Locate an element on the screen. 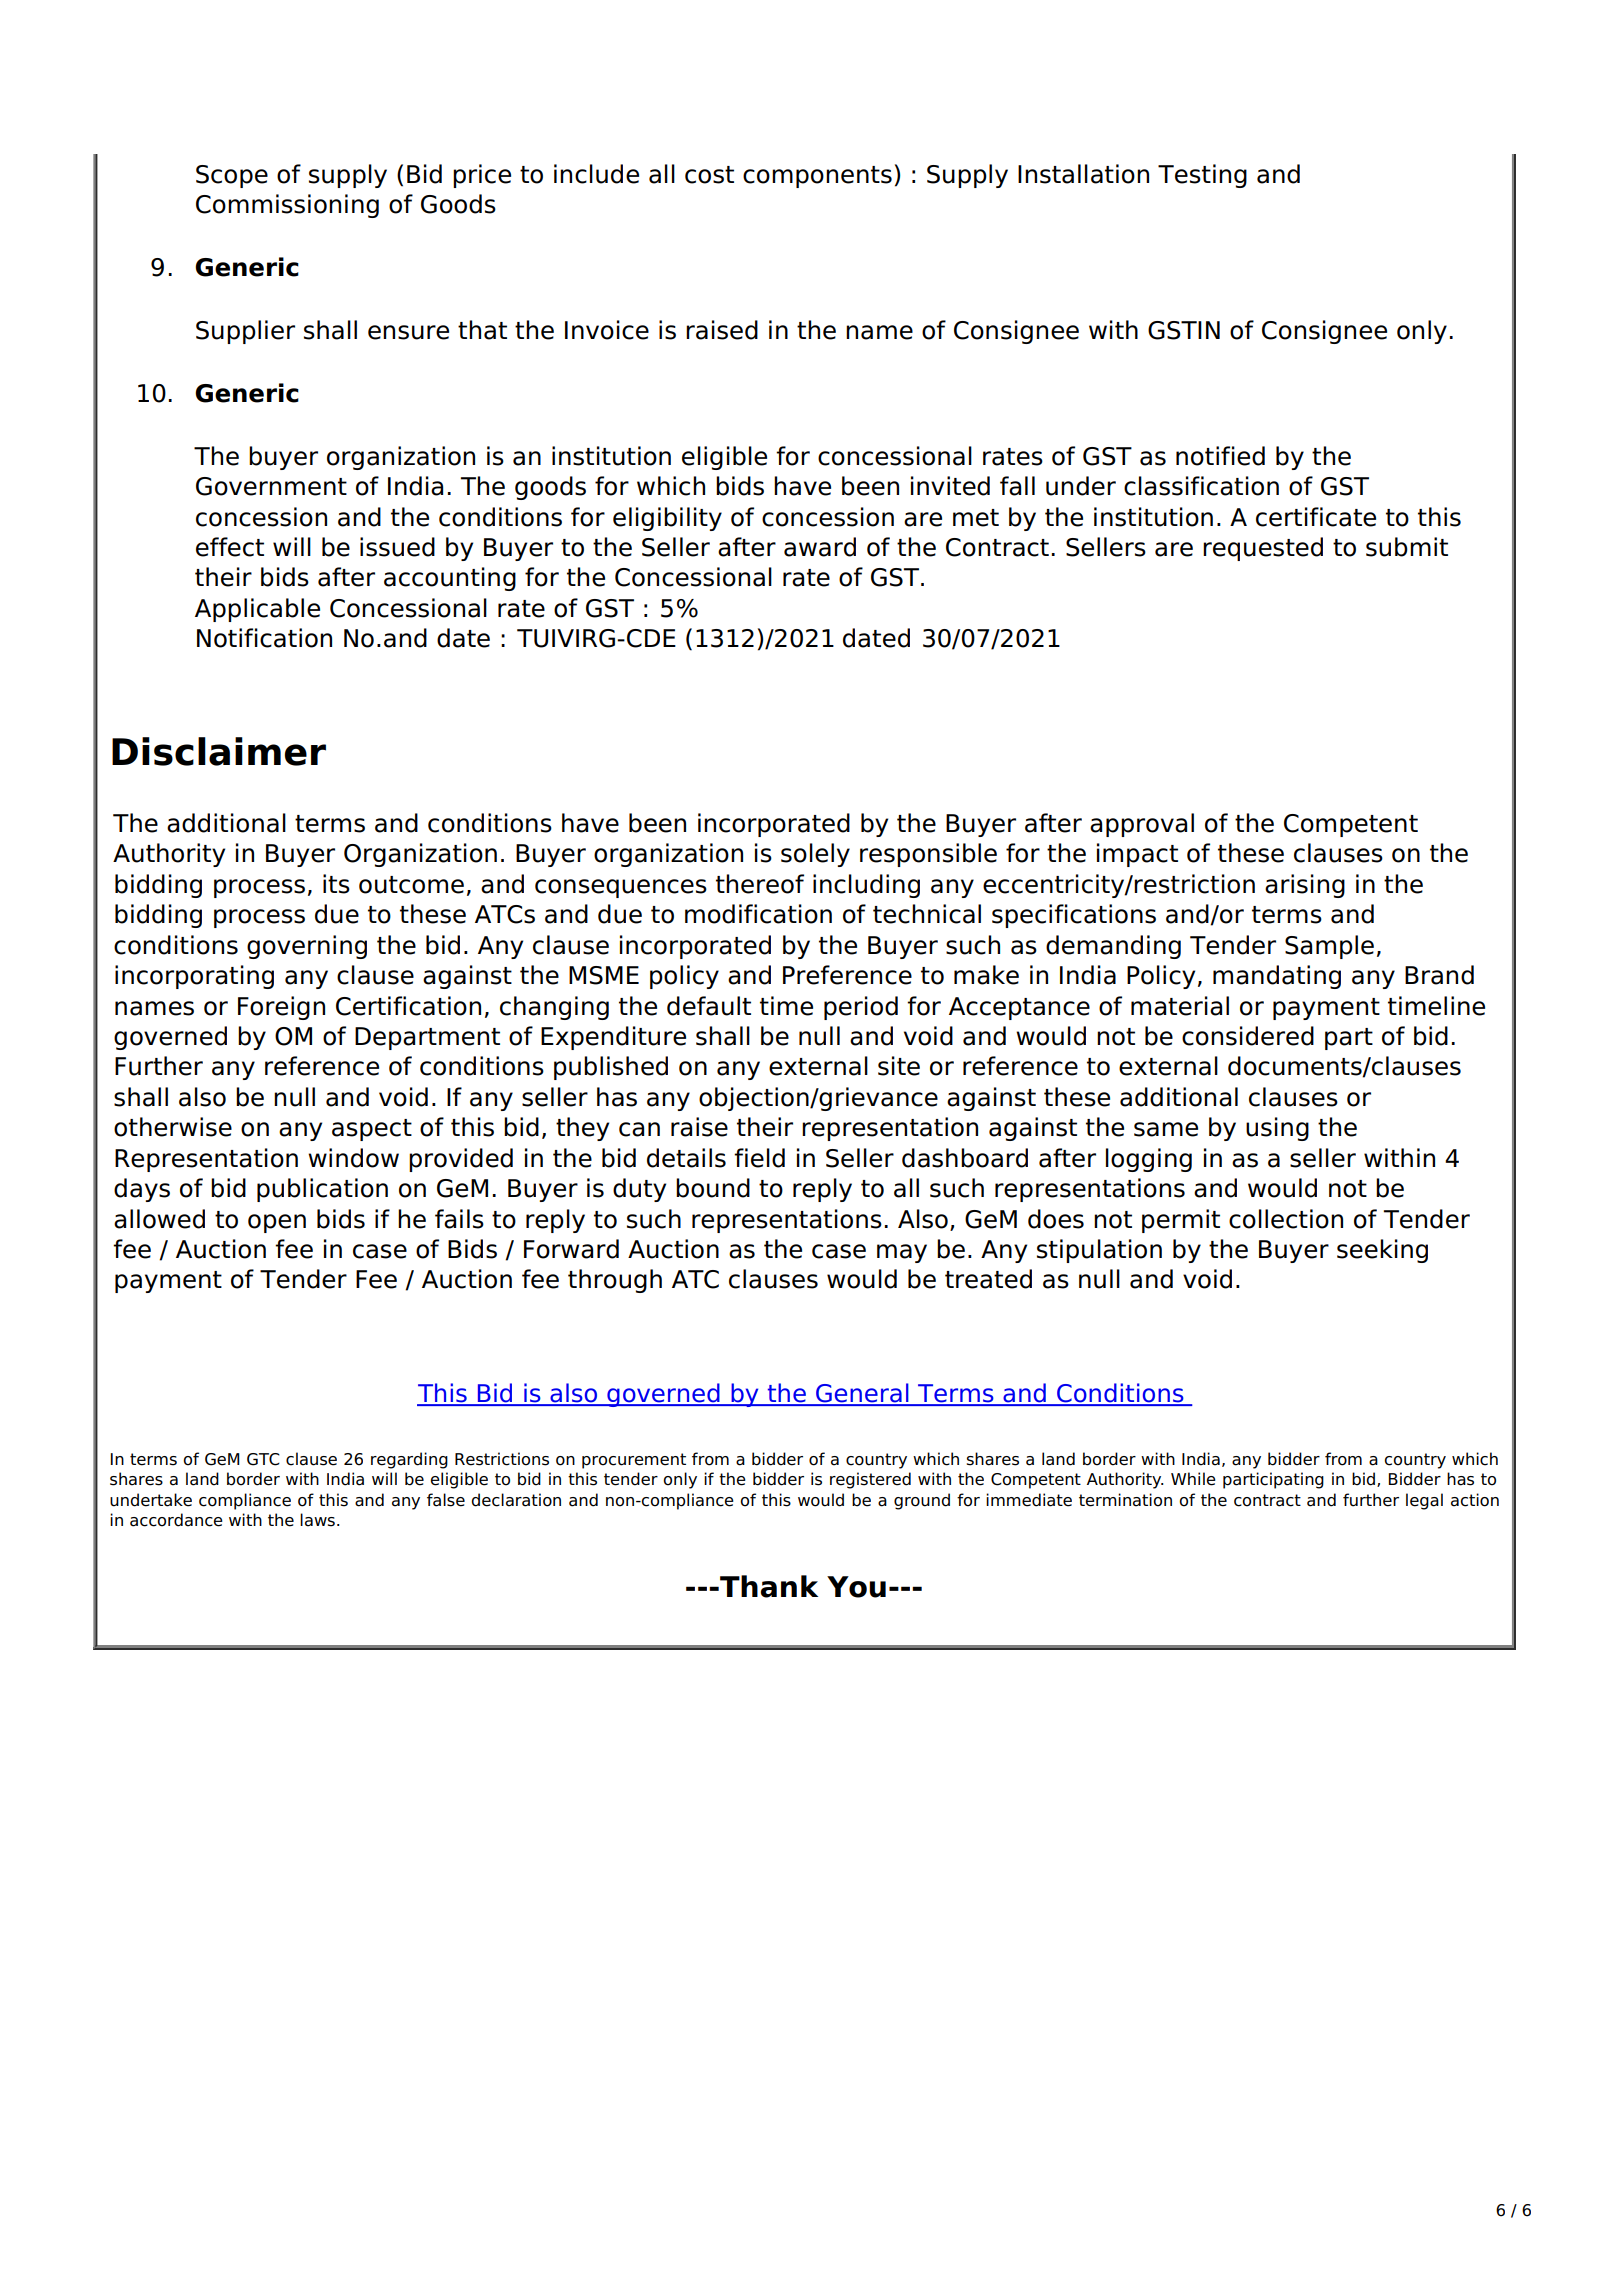 The image size is (1610, 2278). Thank is located at coordinates (768, 1586).
